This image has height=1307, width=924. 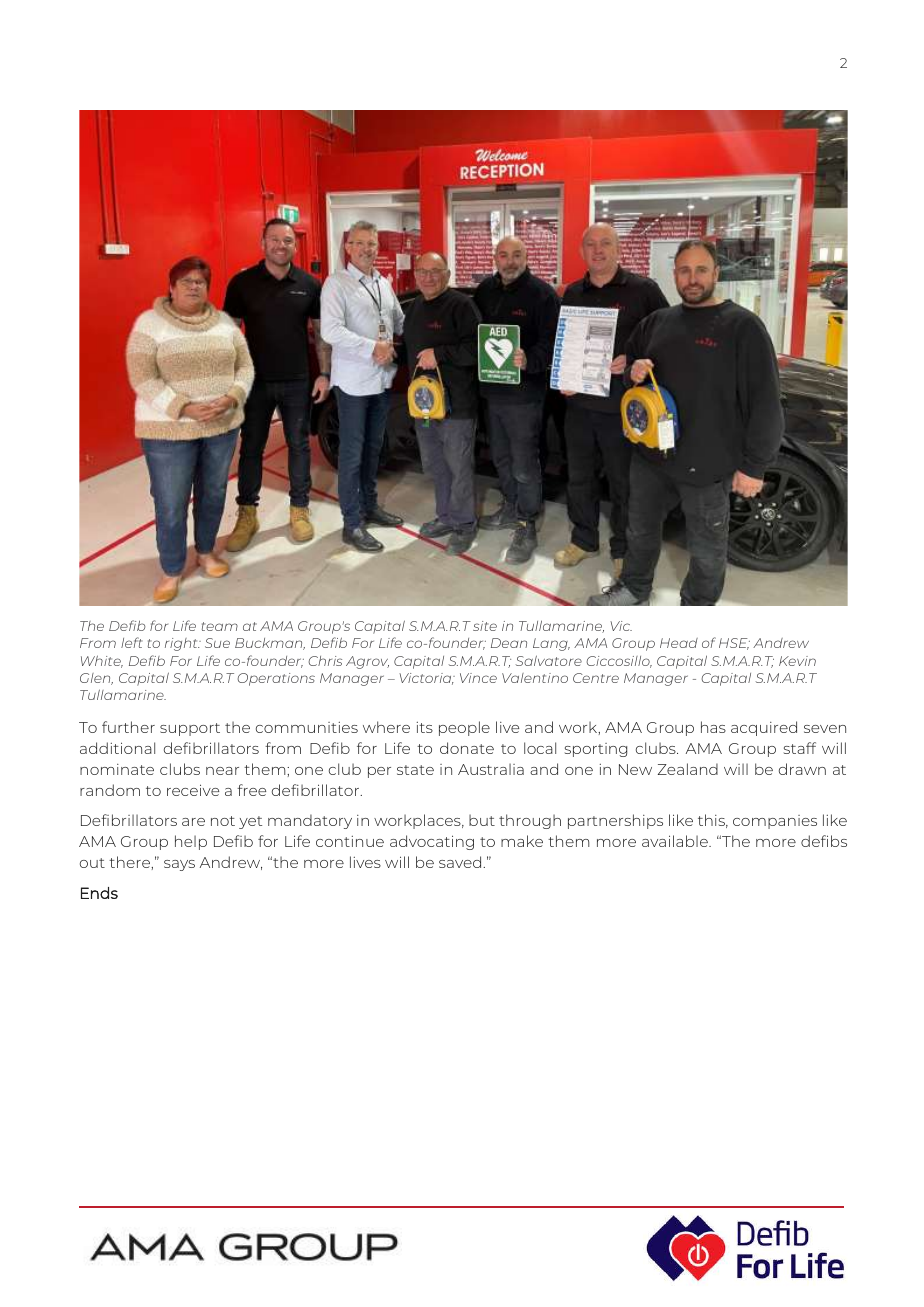 I want to click on Zealand, so click(x=688, y=769).
